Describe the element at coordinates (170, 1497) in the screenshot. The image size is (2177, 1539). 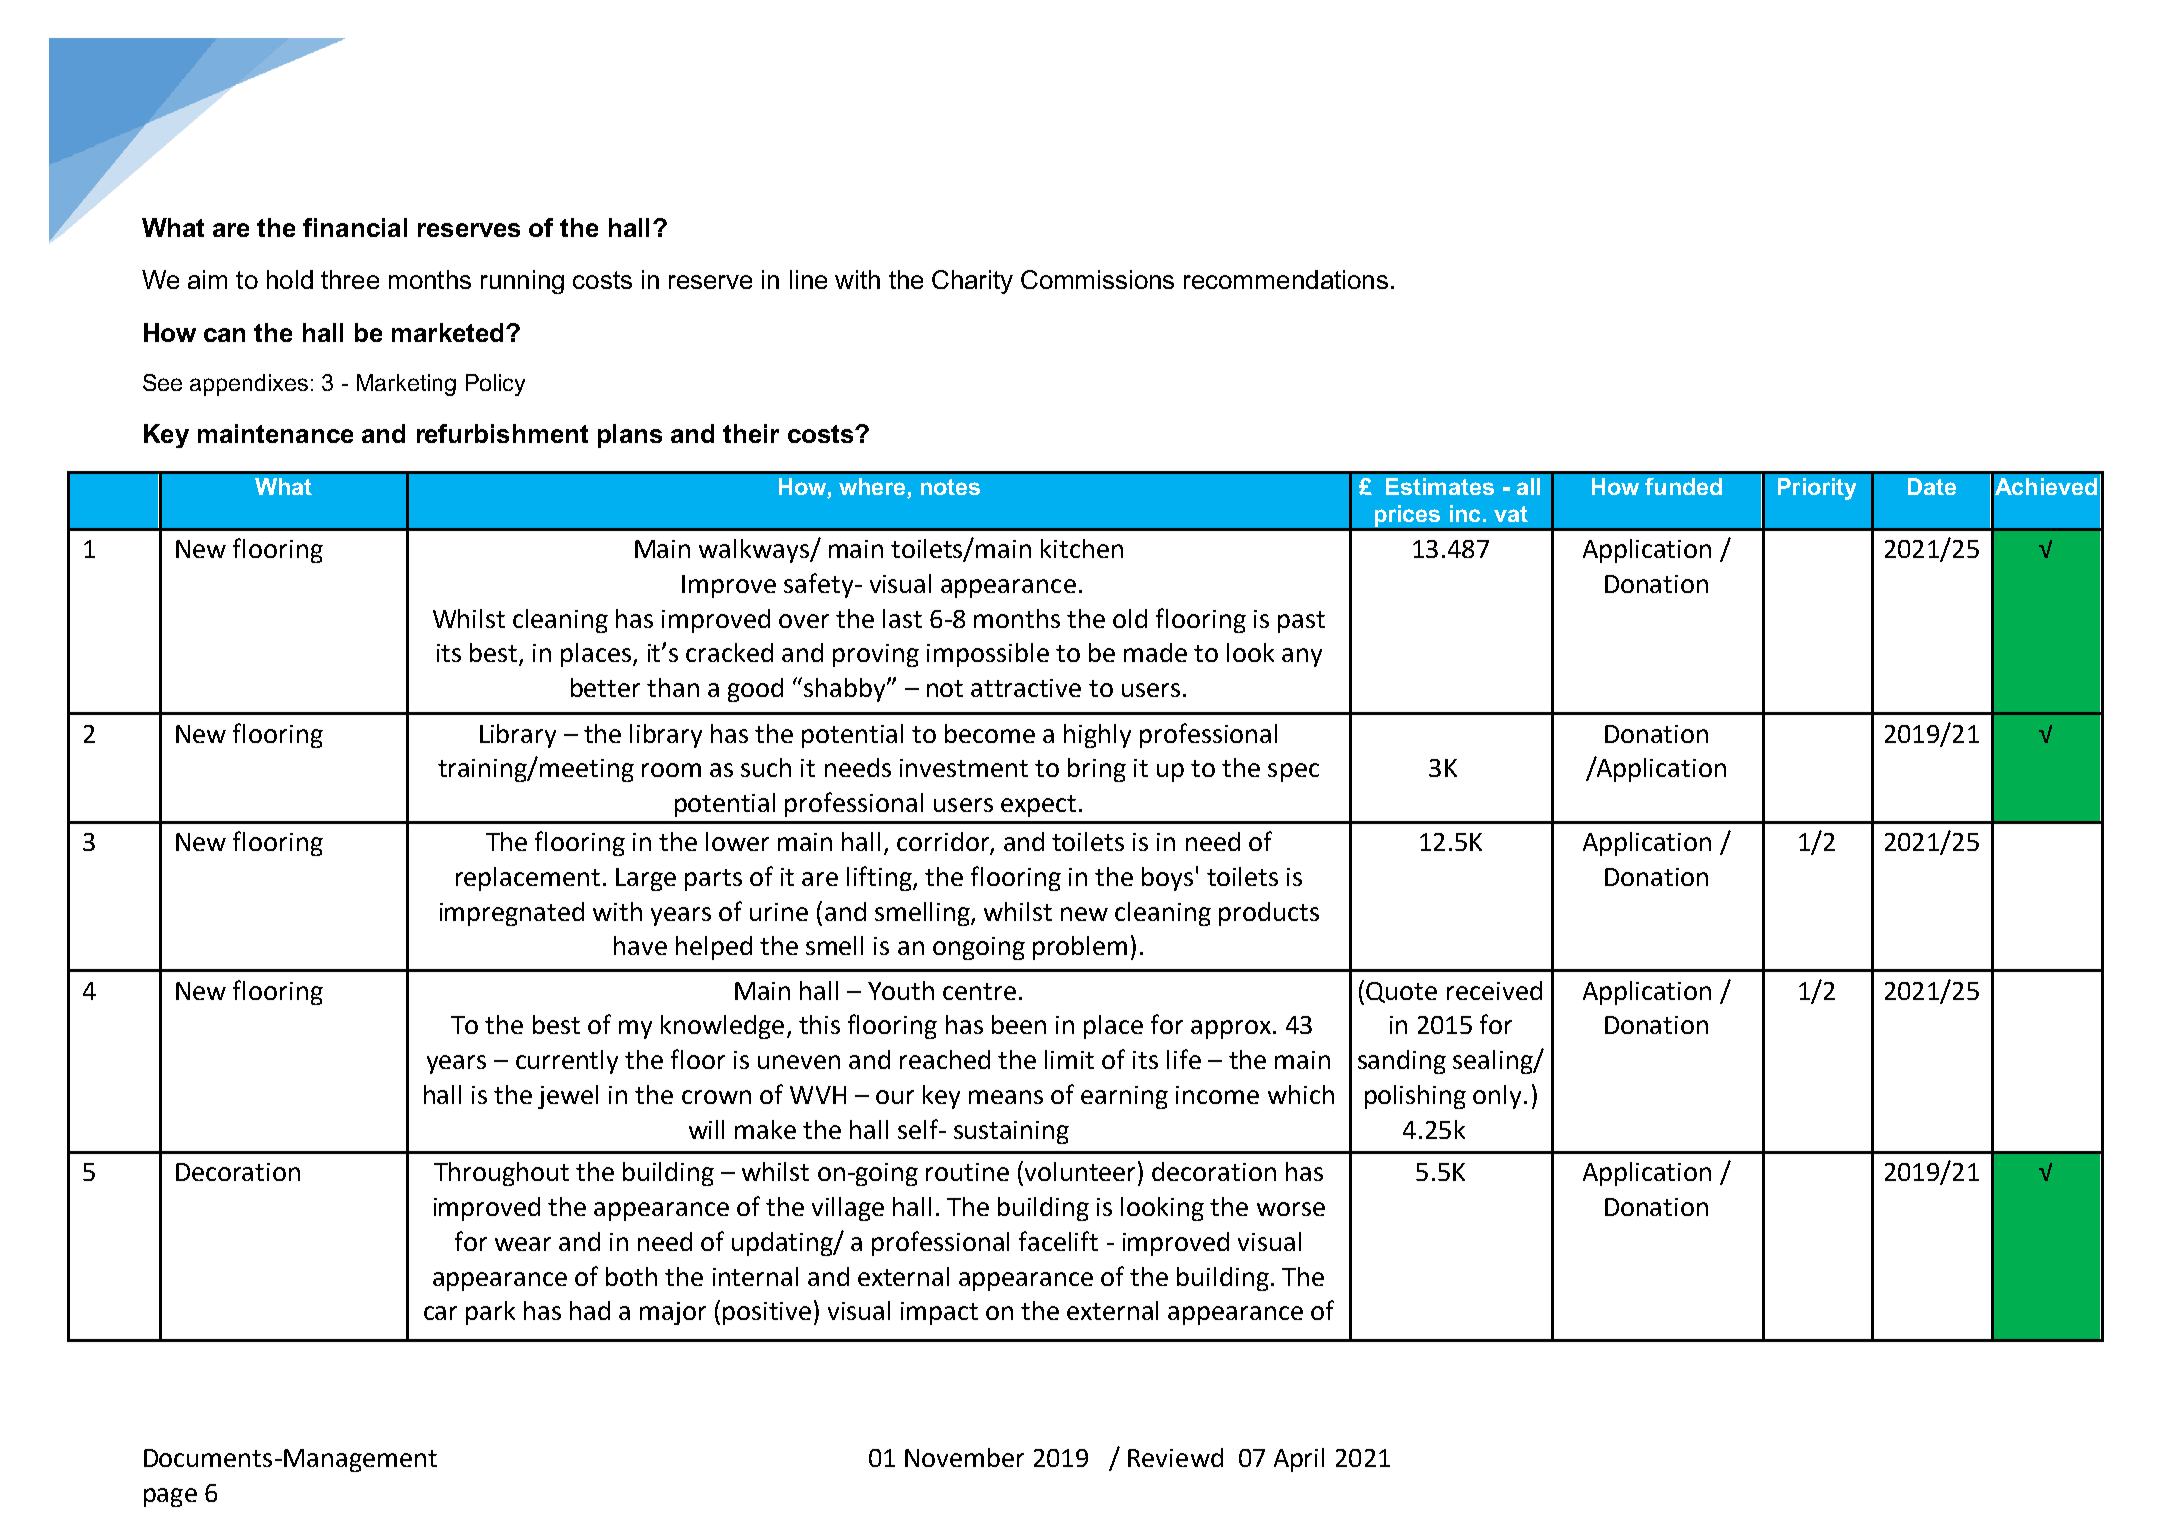
I see `page` at that location.
